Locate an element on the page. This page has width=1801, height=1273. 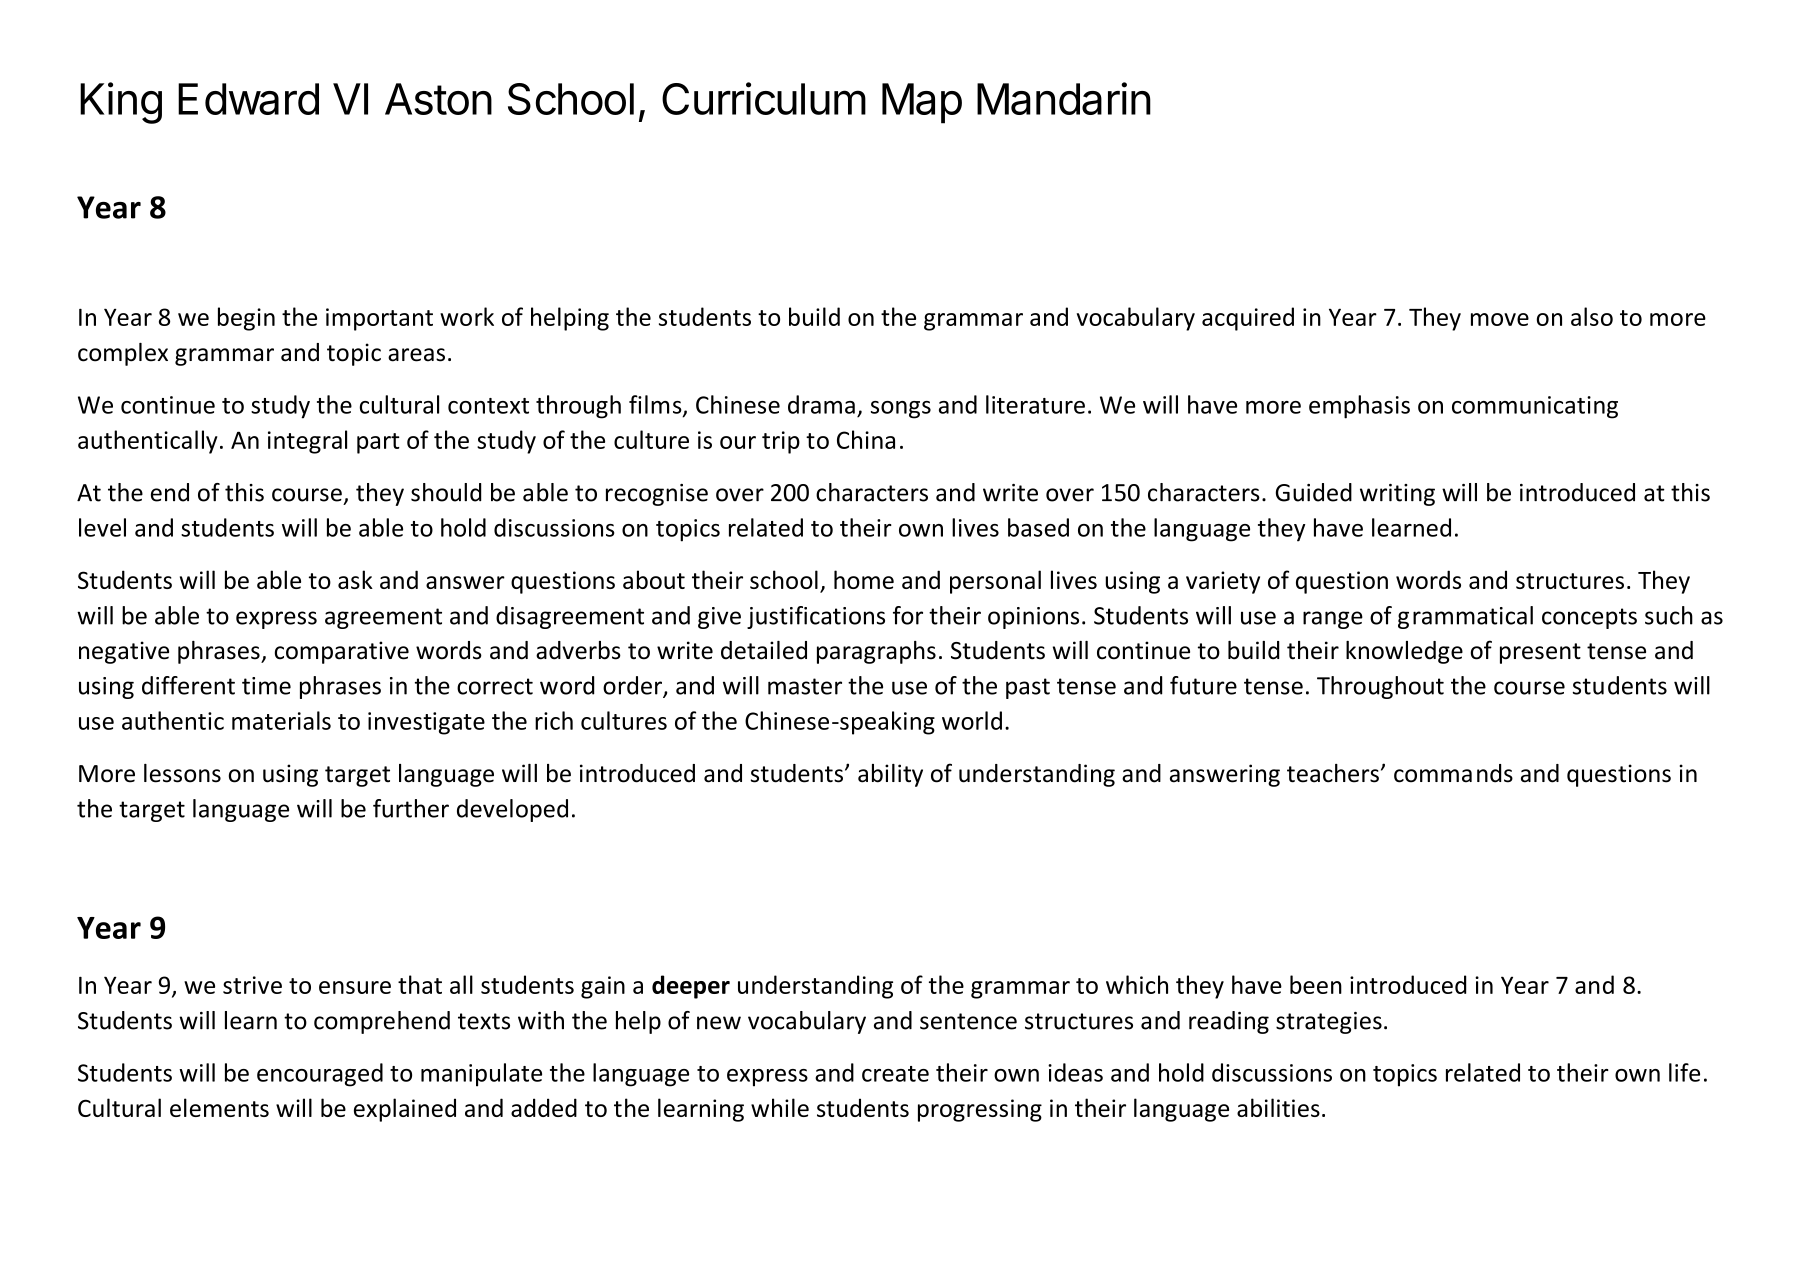
life is located at coordinates (1684, 1072).
